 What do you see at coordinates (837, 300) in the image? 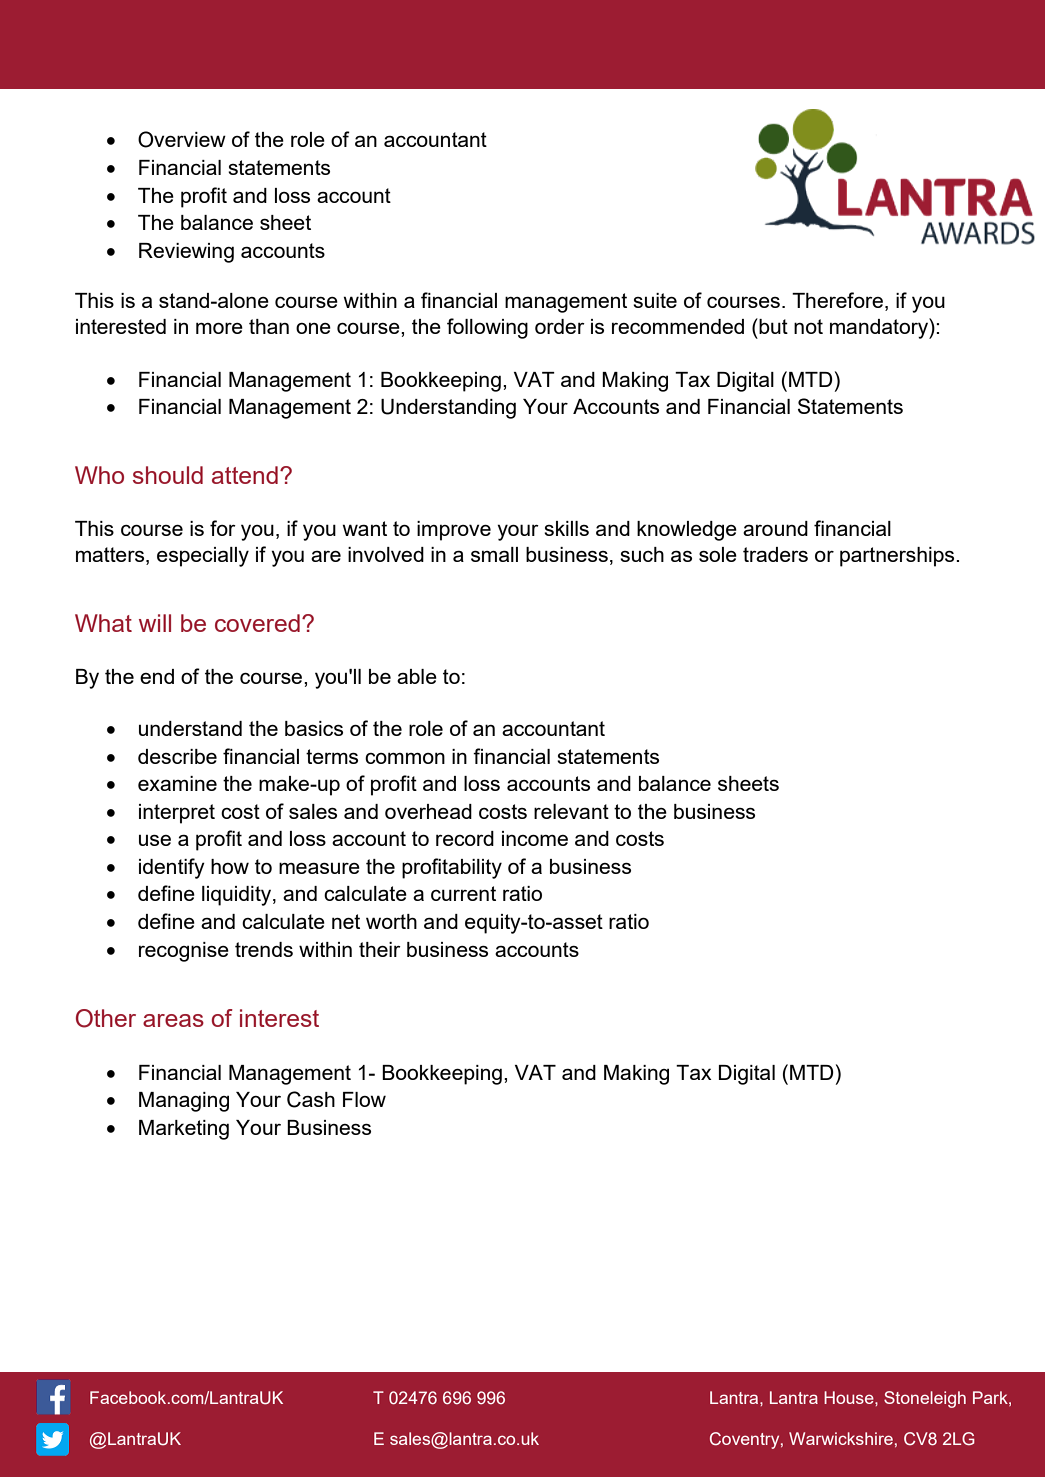
I see `Therefore` at bounding box center [837, 300].
